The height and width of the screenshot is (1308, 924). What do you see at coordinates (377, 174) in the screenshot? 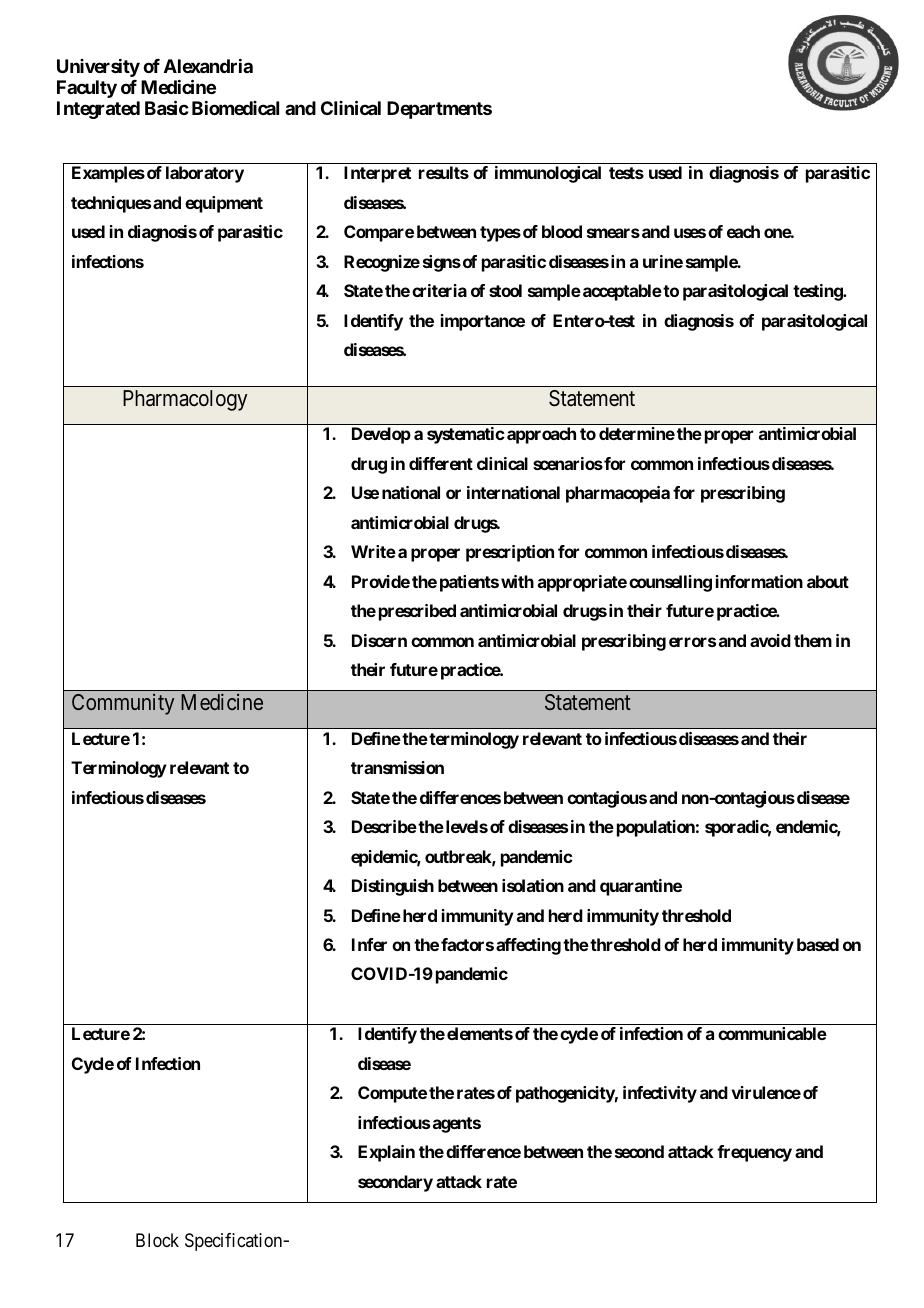
I see `Interpret` at bounding box center [377, 174].
